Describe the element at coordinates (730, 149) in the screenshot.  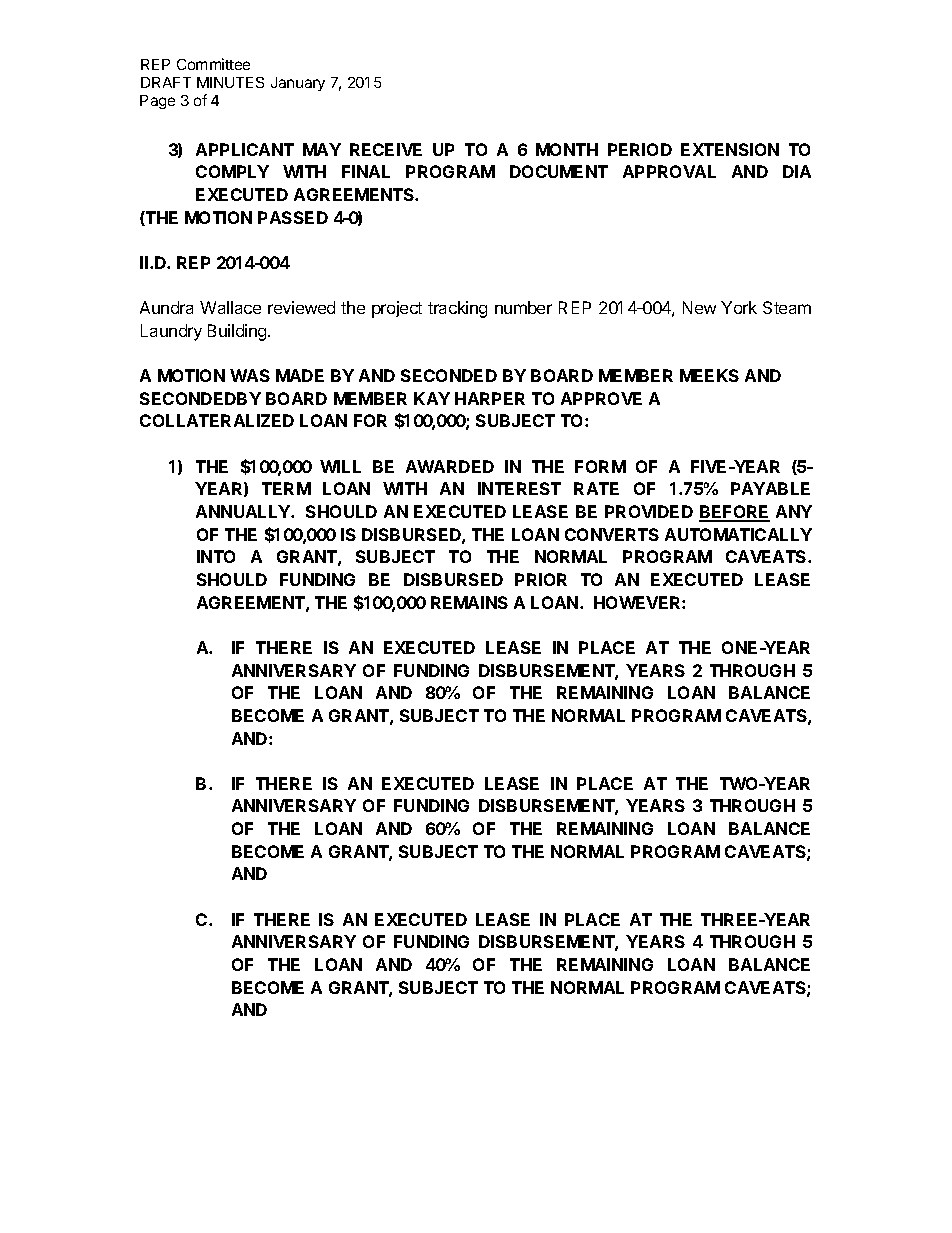
I see `EXTENSION` at that location.
